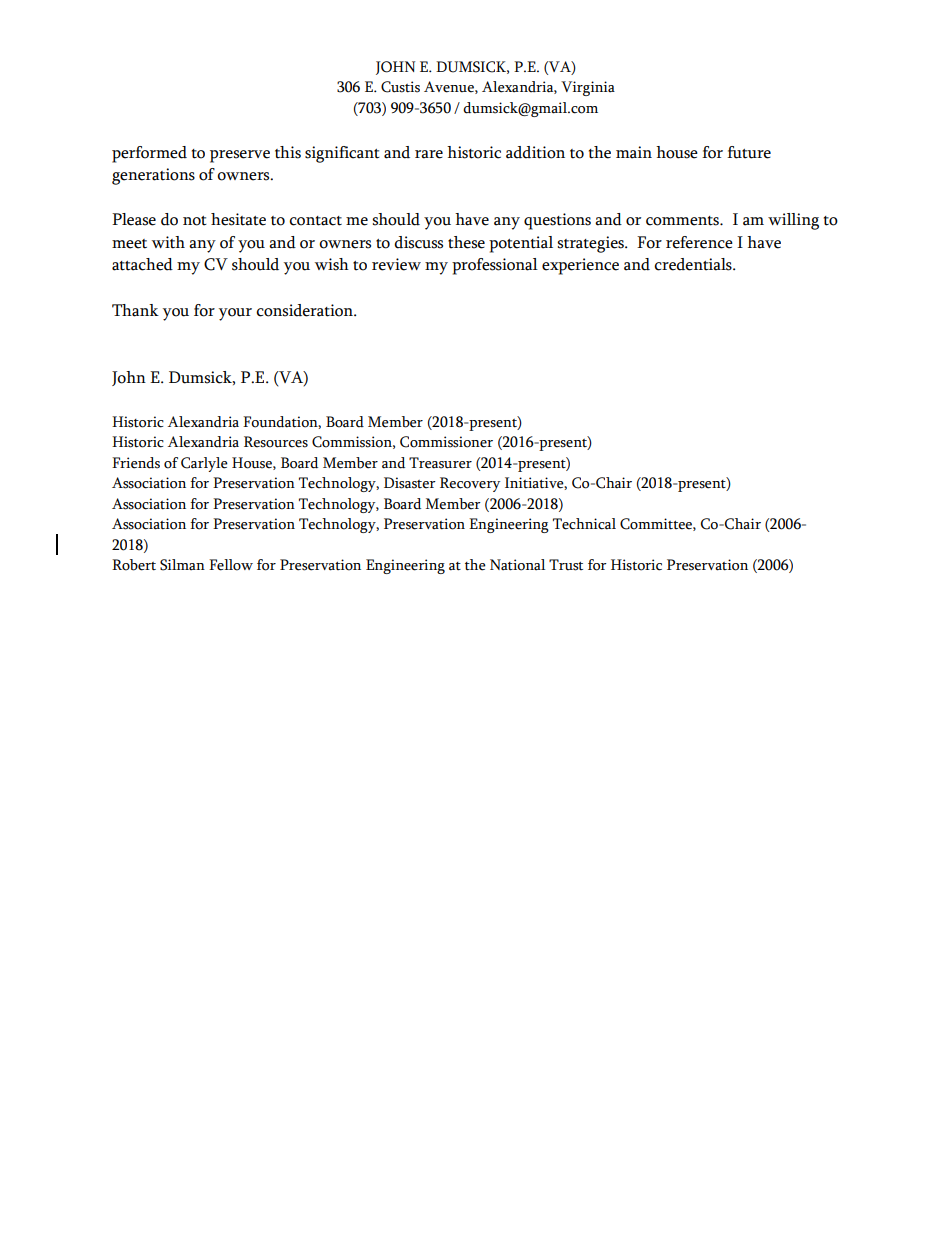  Describe the element at coordinates (305, 310) in the screenshot. I see `consideration` at that location.
